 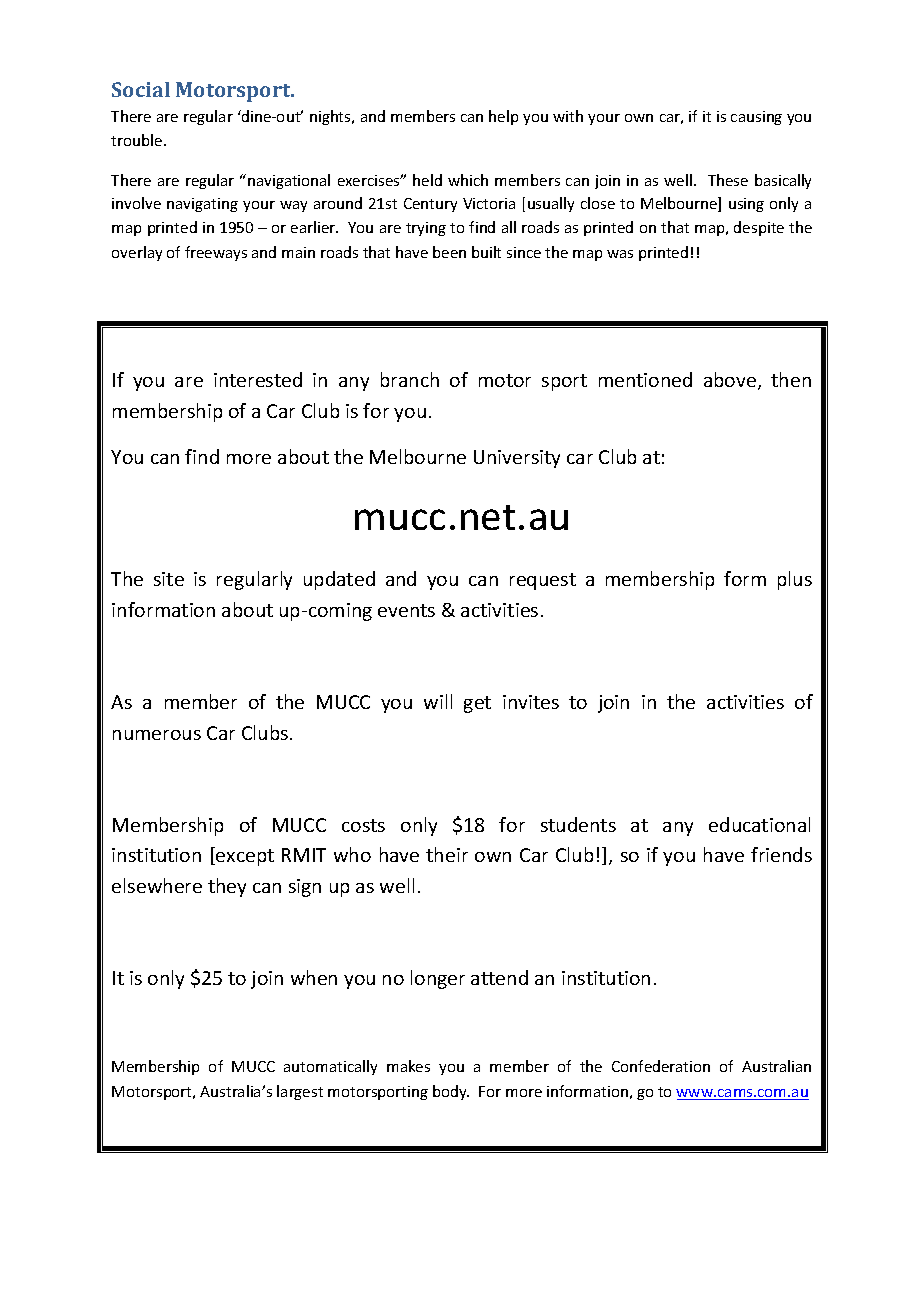 What do you see at coordinates (728, 180) in the page?
I see `These` at bounding box center [728, 180].
